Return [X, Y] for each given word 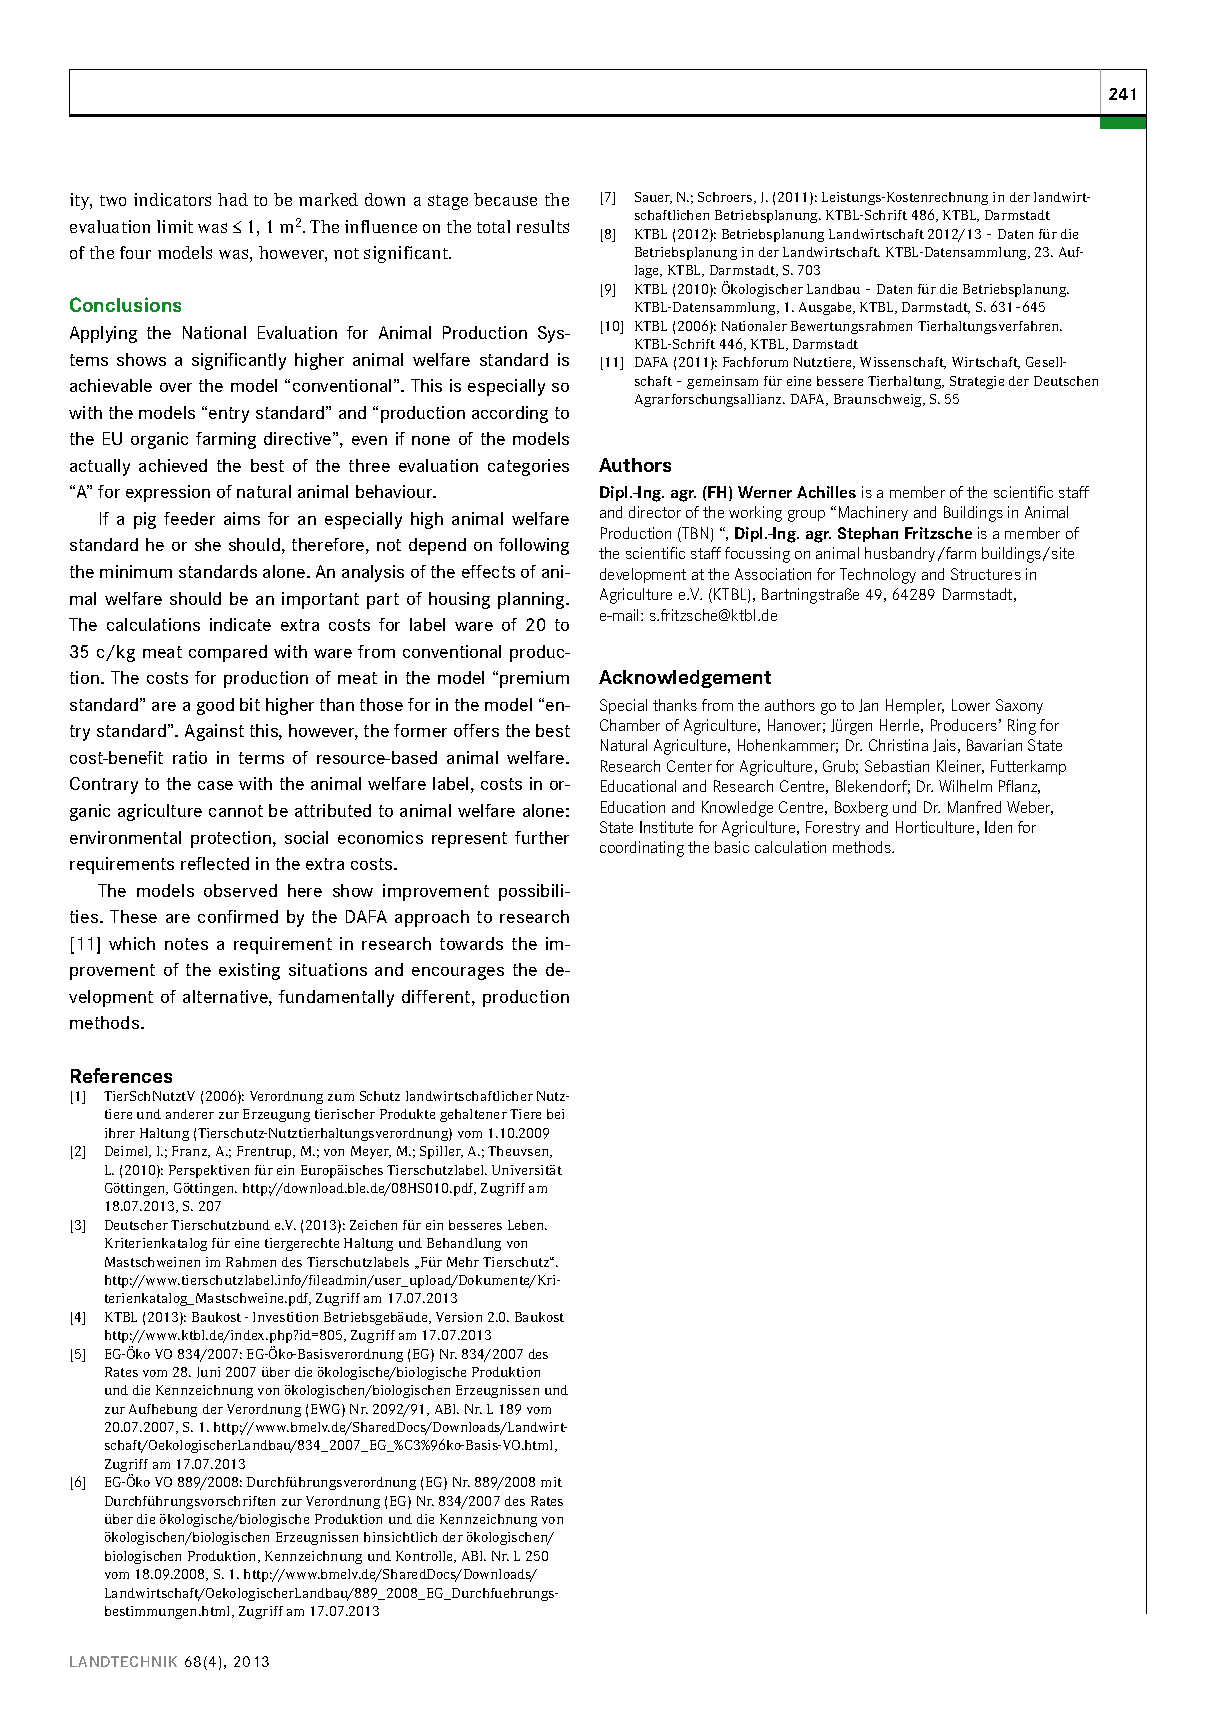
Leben [527, 1225]
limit [175, 226]
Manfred [974, 807]
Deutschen [1066, 381]
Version [459, 1317]
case [215, 785]
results [543, 226]
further [542, 837]
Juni [208, 1372]
